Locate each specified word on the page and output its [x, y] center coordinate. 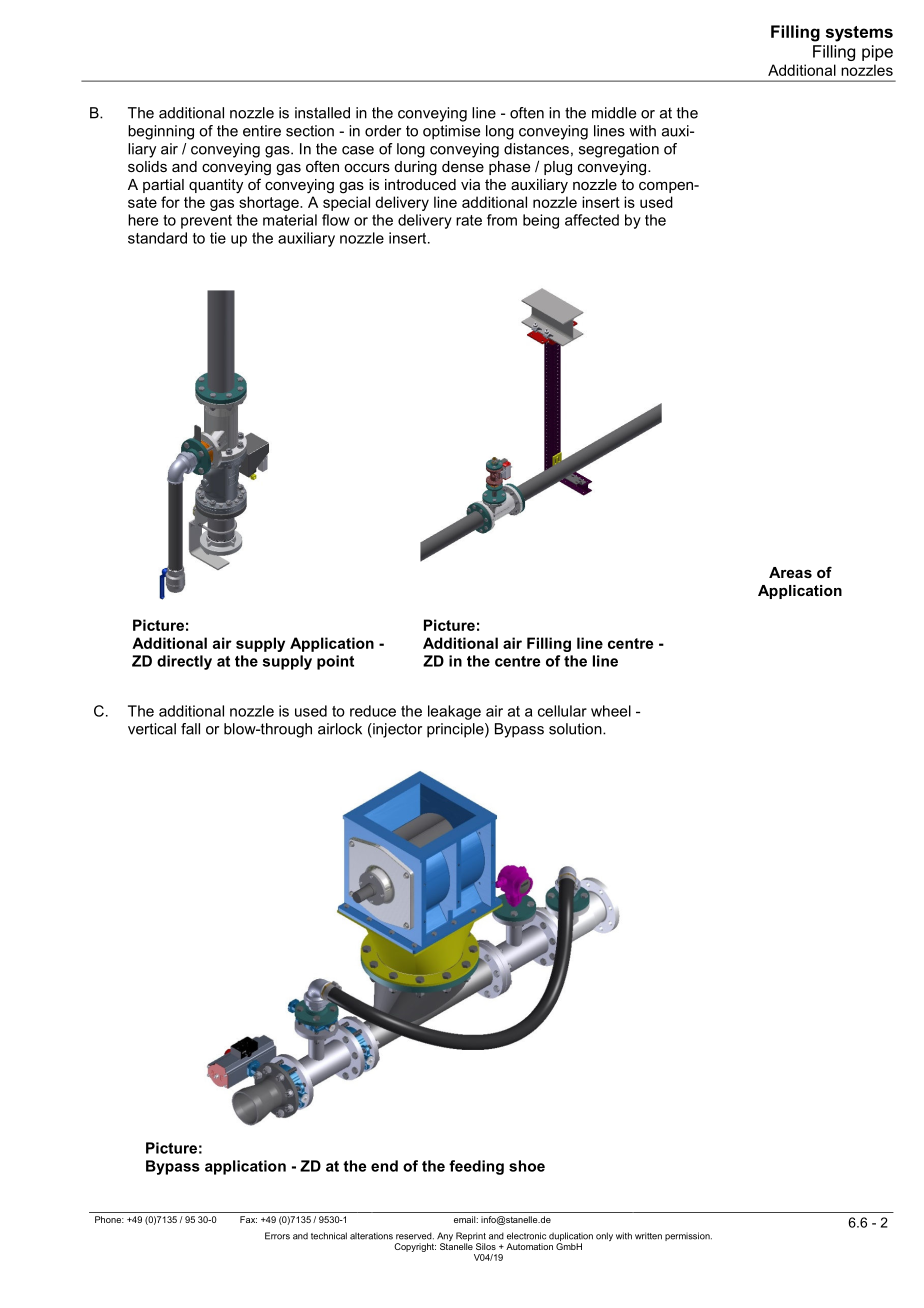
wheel [611, 711]
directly [184, 662]
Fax [248, 1219]
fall [190, 729]
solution [576, 729]
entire [262, 131]
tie [218, 238]
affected [592, 220]
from [502, 220]
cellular [562, 711]
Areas [790, 572]
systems [859, 34]
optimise [451, 132]
